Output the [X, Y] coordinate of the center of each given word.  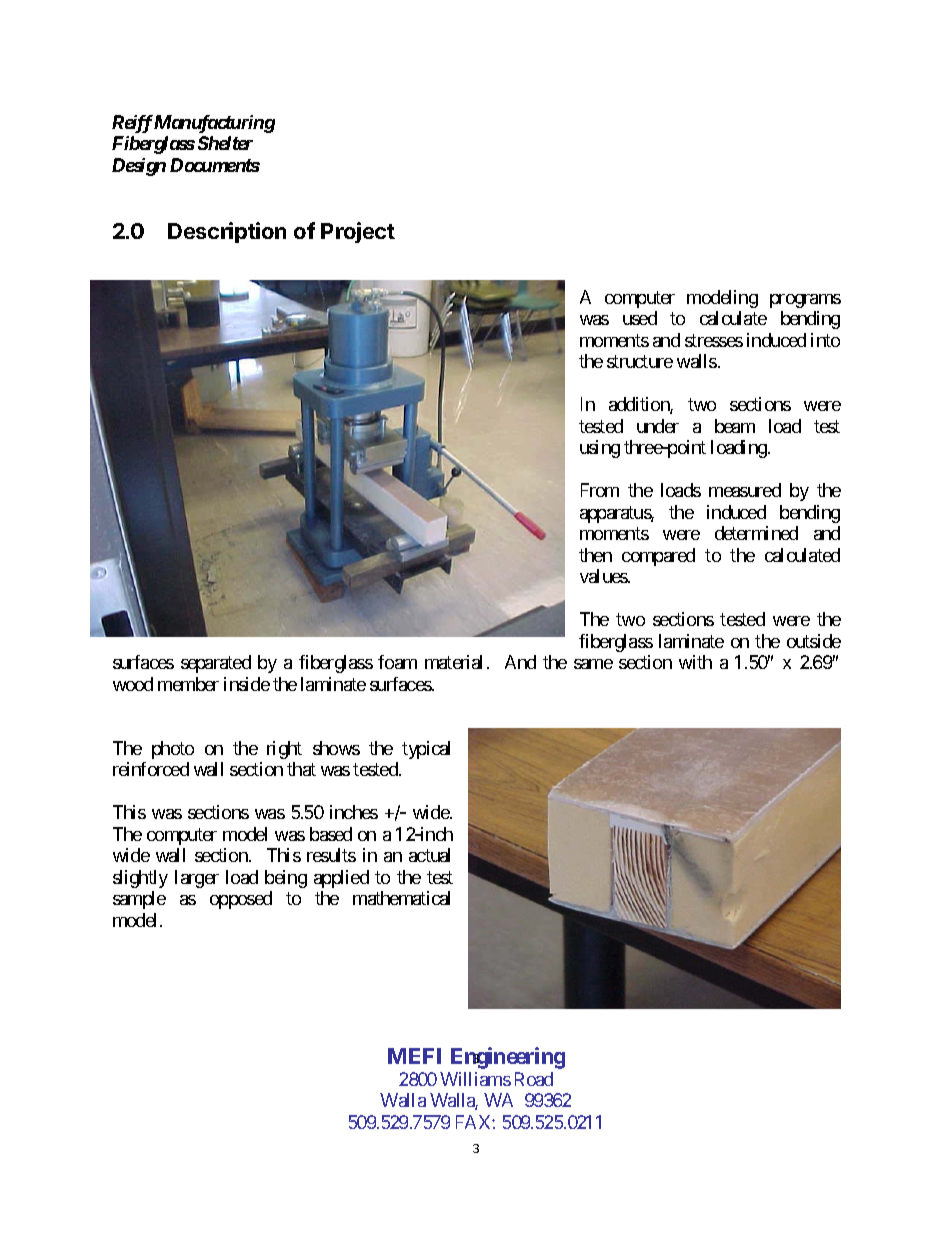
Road [534, 1079]
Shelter [225, 143]
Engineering [508, 1058]
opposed [241, 900]
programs [805, 301]
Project [358, 232]
